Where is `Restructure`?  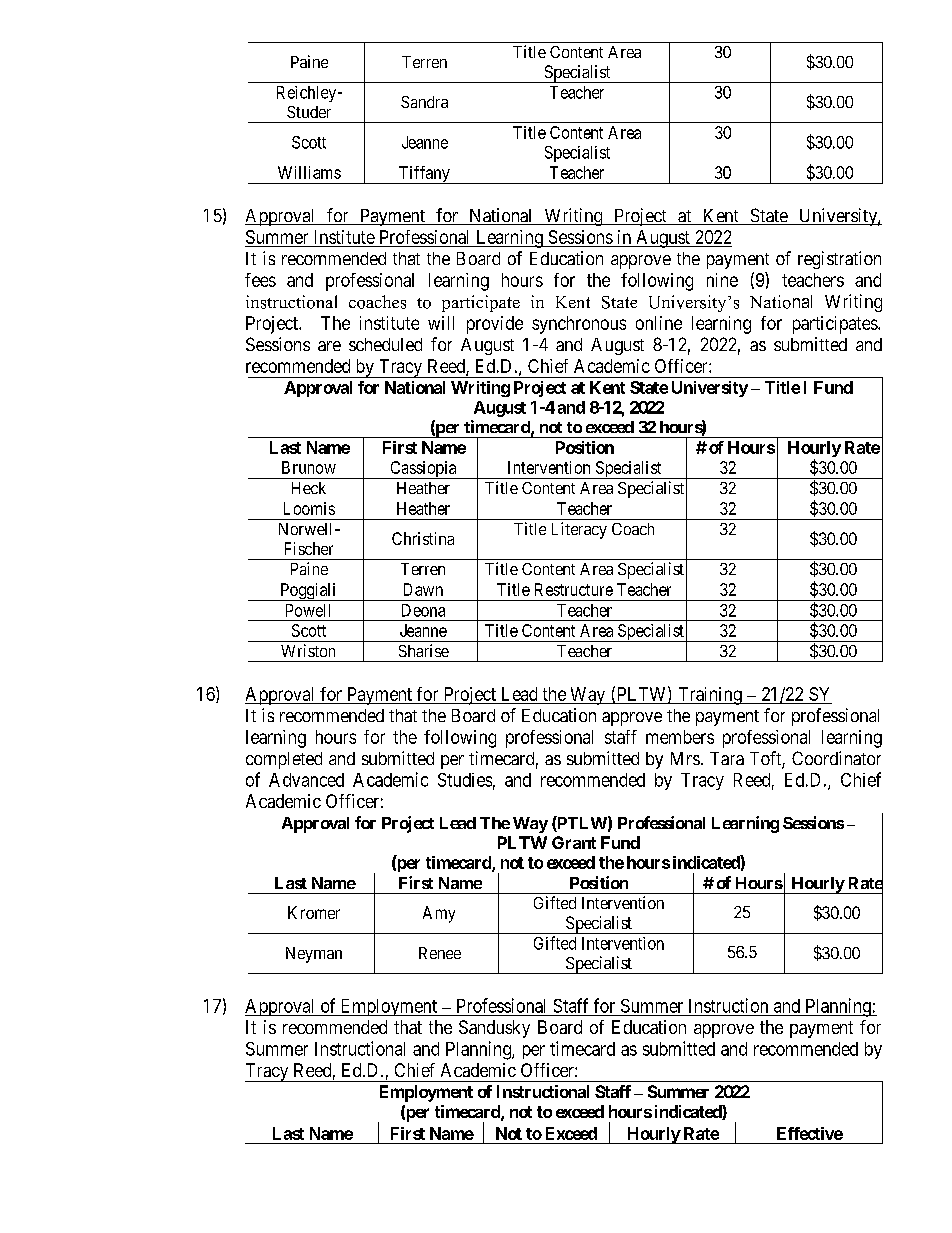 Restructure is located at coordinates (574, 589).
